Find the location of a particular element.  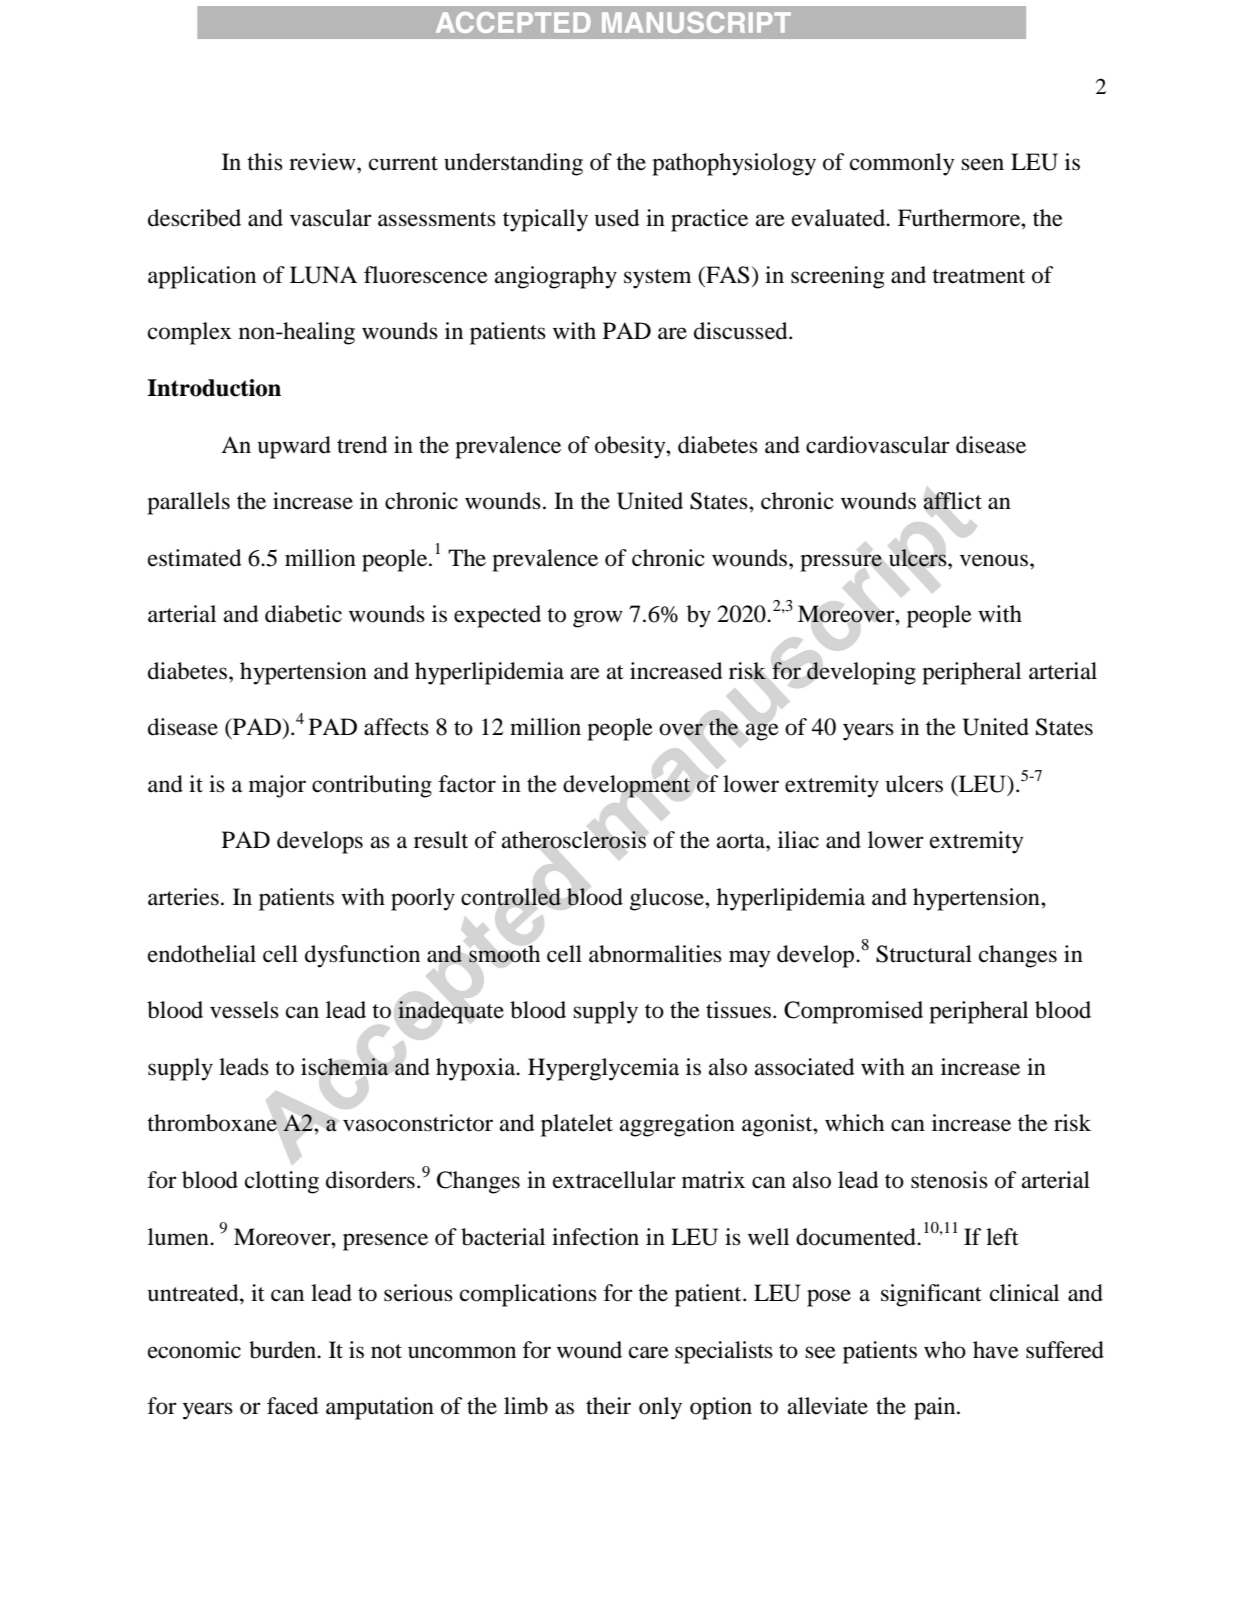

grow is located at coordinates (598, 619).
